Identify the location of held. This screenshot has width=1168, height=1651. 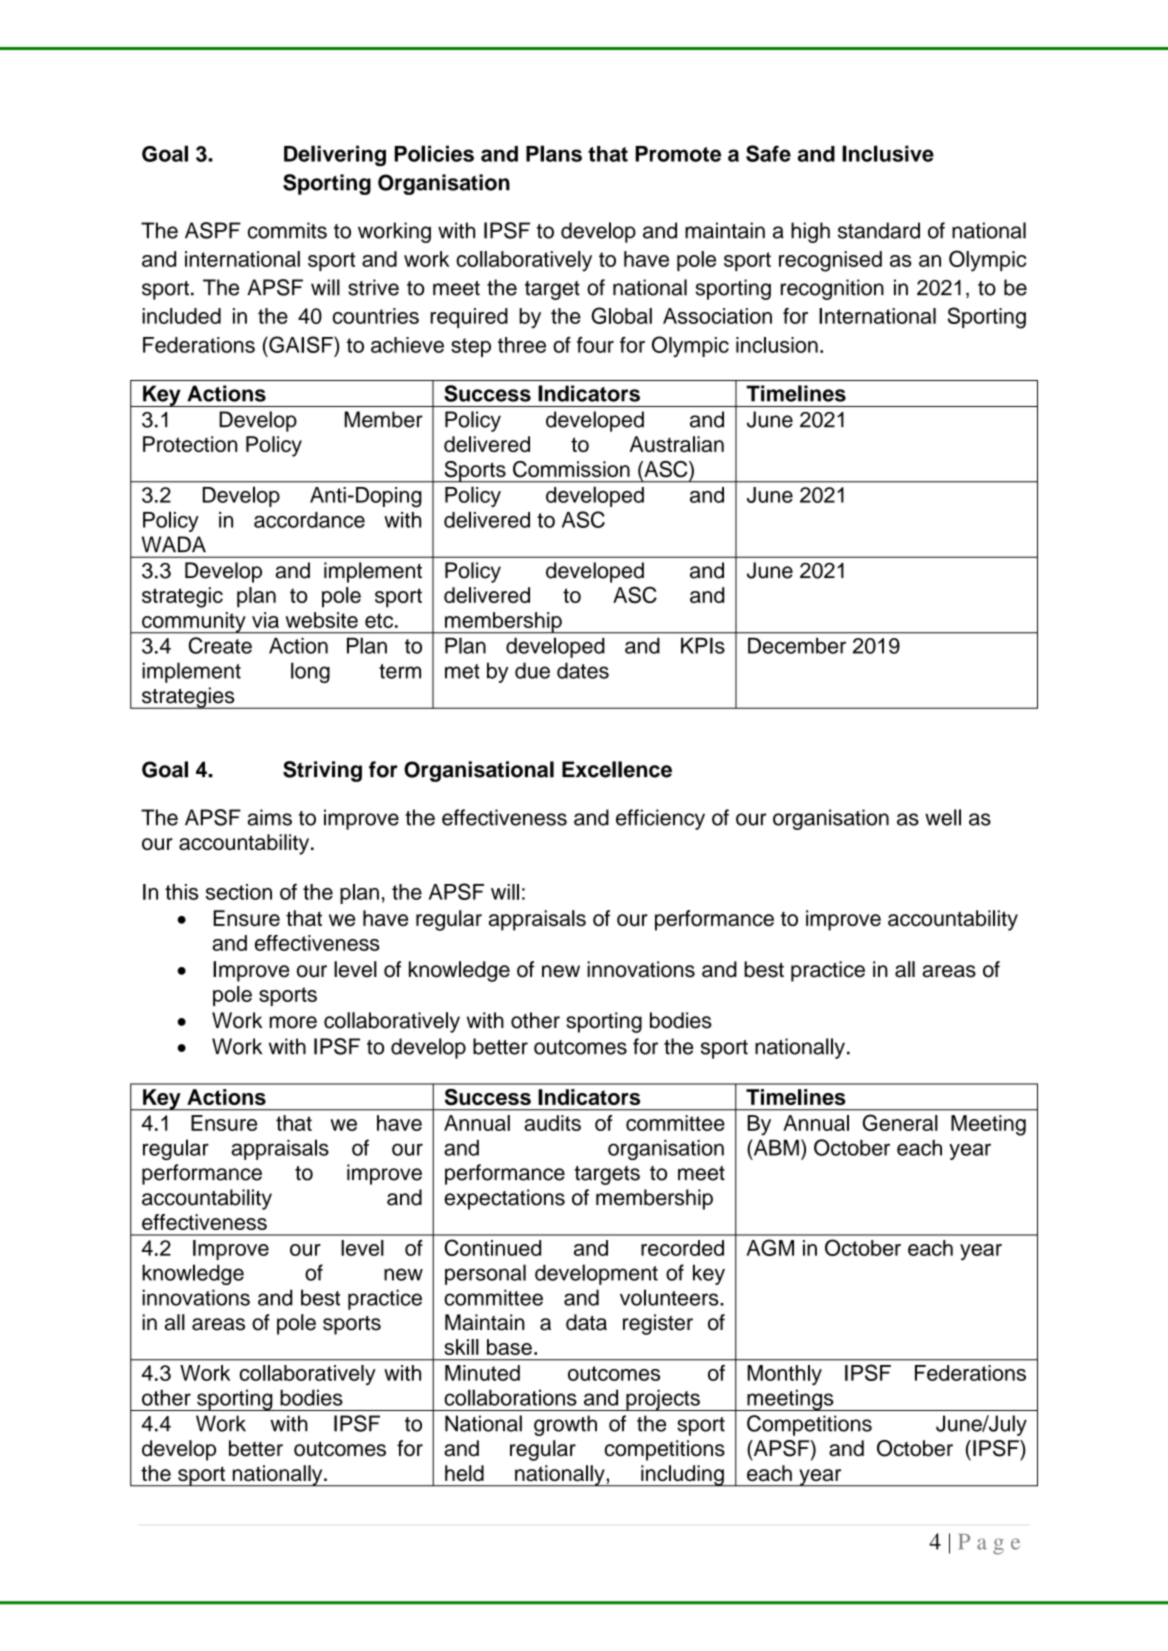
(464, 1473).
